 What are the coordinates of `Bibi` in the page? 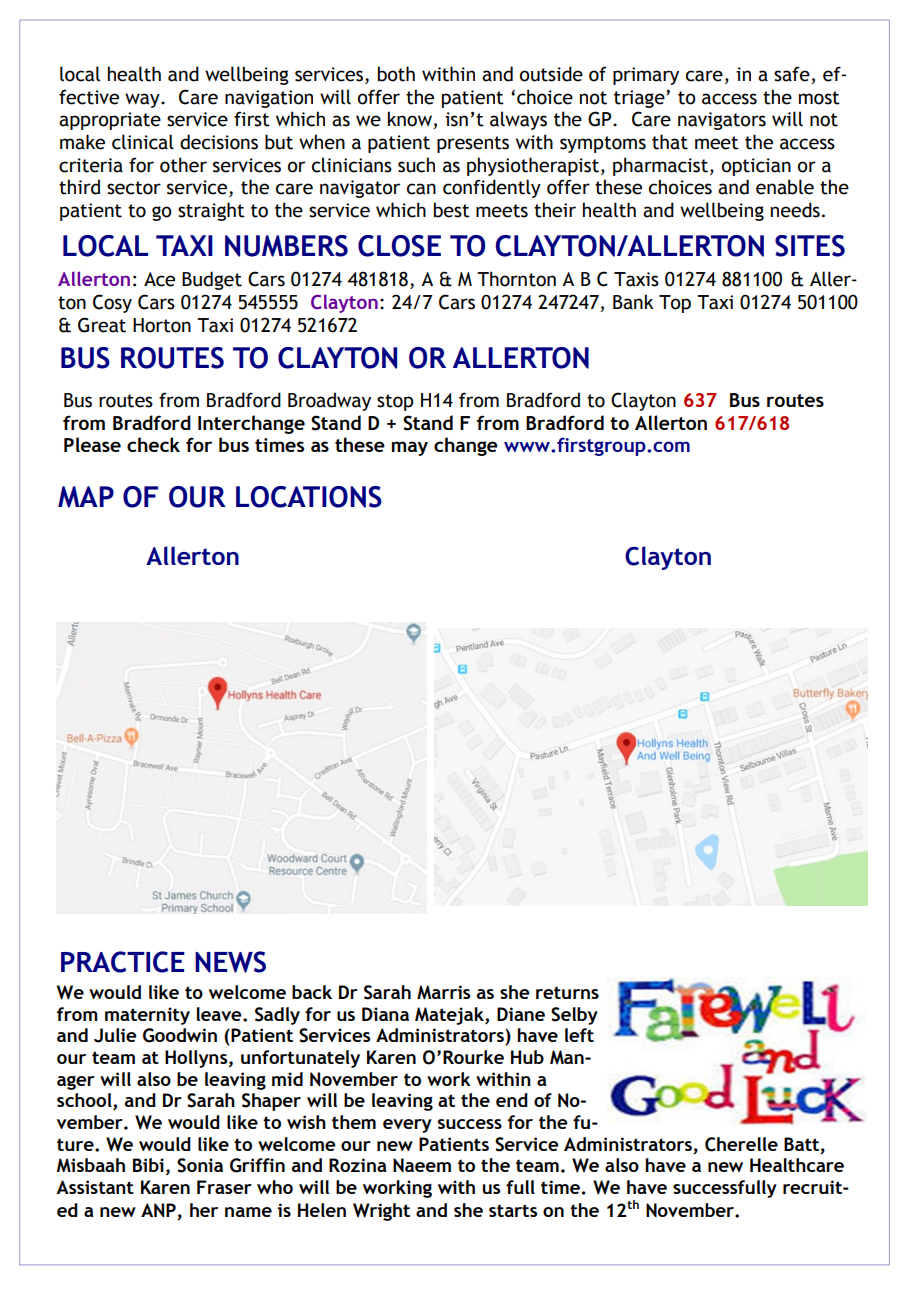 It's located at (148, 1165).
